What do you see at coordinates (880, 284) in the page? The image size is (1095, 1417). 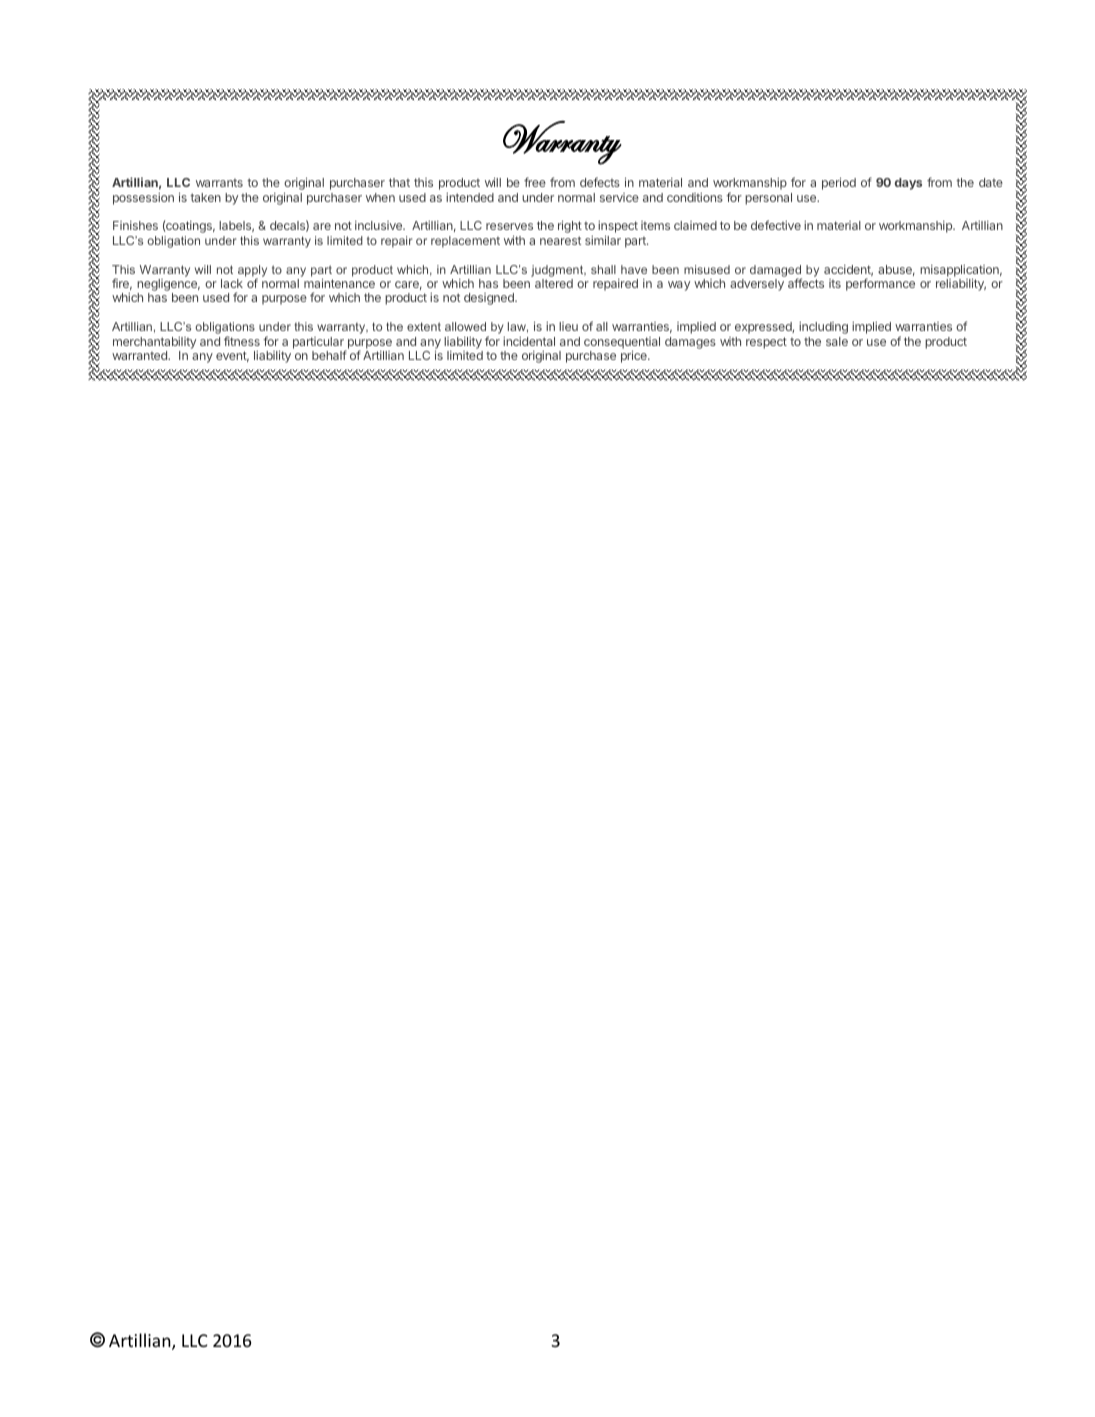 I see `performance` at bounding box center [880, 284].
